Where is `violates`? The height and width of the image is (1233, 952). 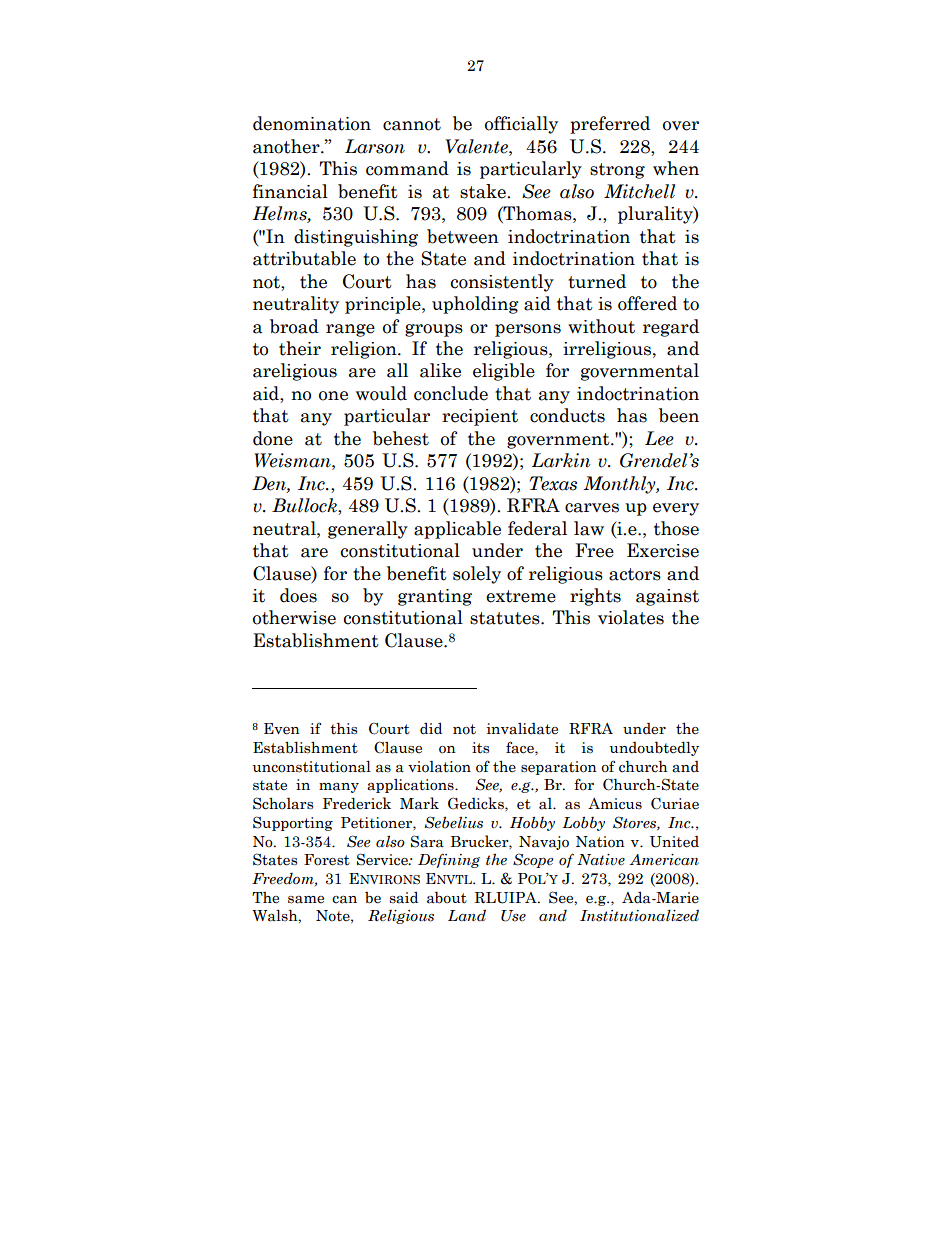 violates is located at coordinates (631, 617).
